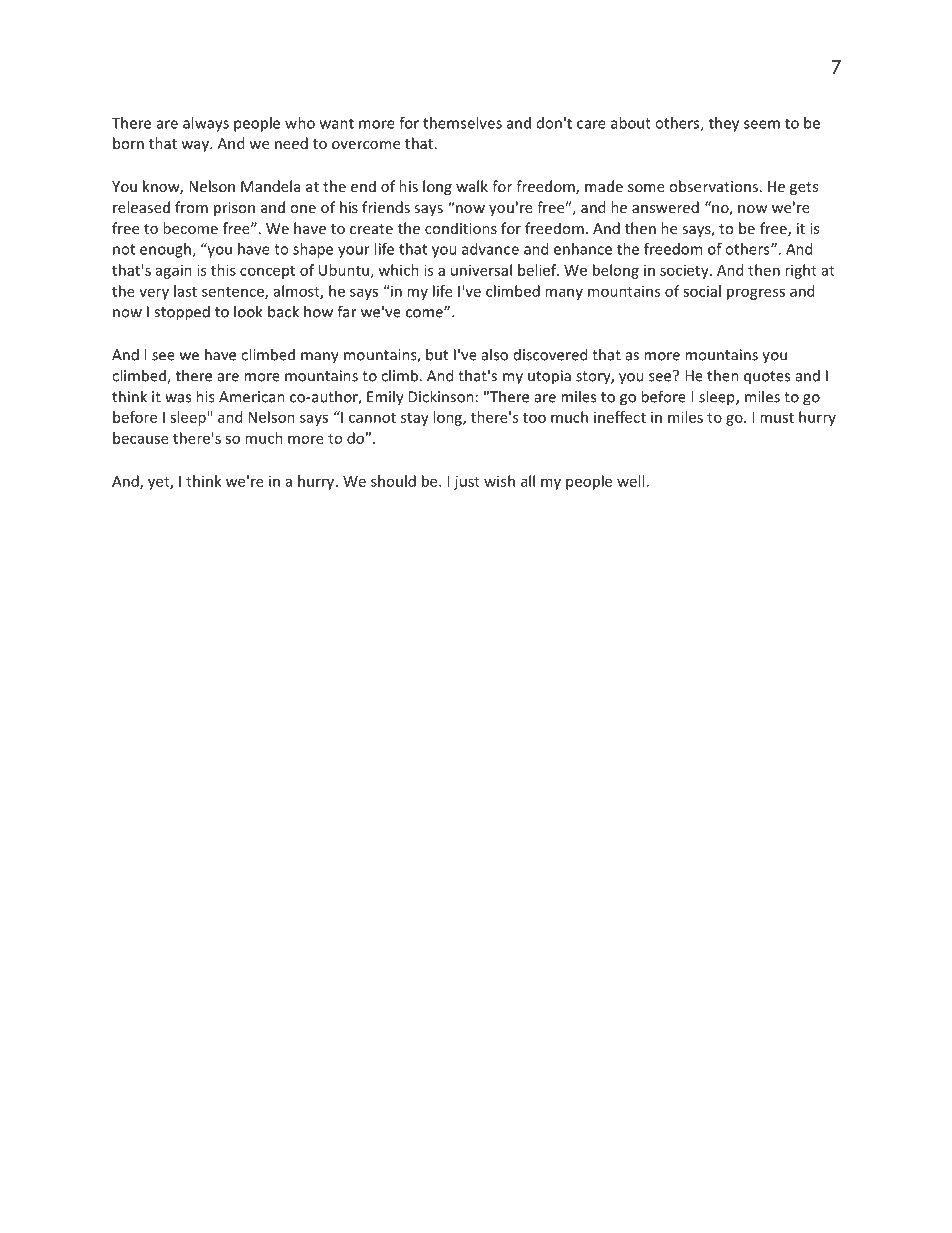  Describe the element at coordinates (206, 124) in the screenshot. I see `always` at that location.
